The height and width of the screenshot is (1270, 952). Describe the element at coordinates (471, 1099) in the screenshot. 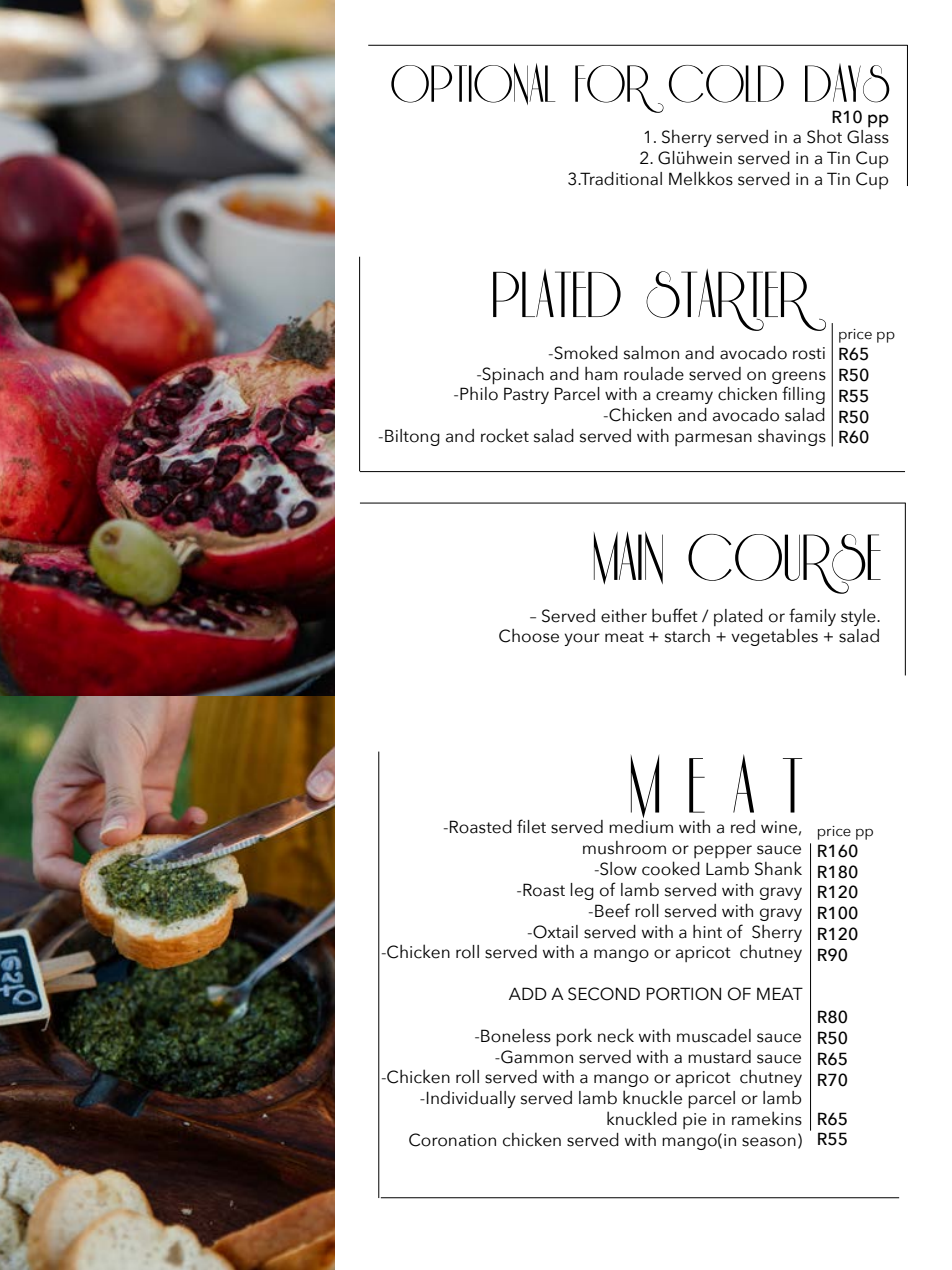

I see `Individually` at that location.
